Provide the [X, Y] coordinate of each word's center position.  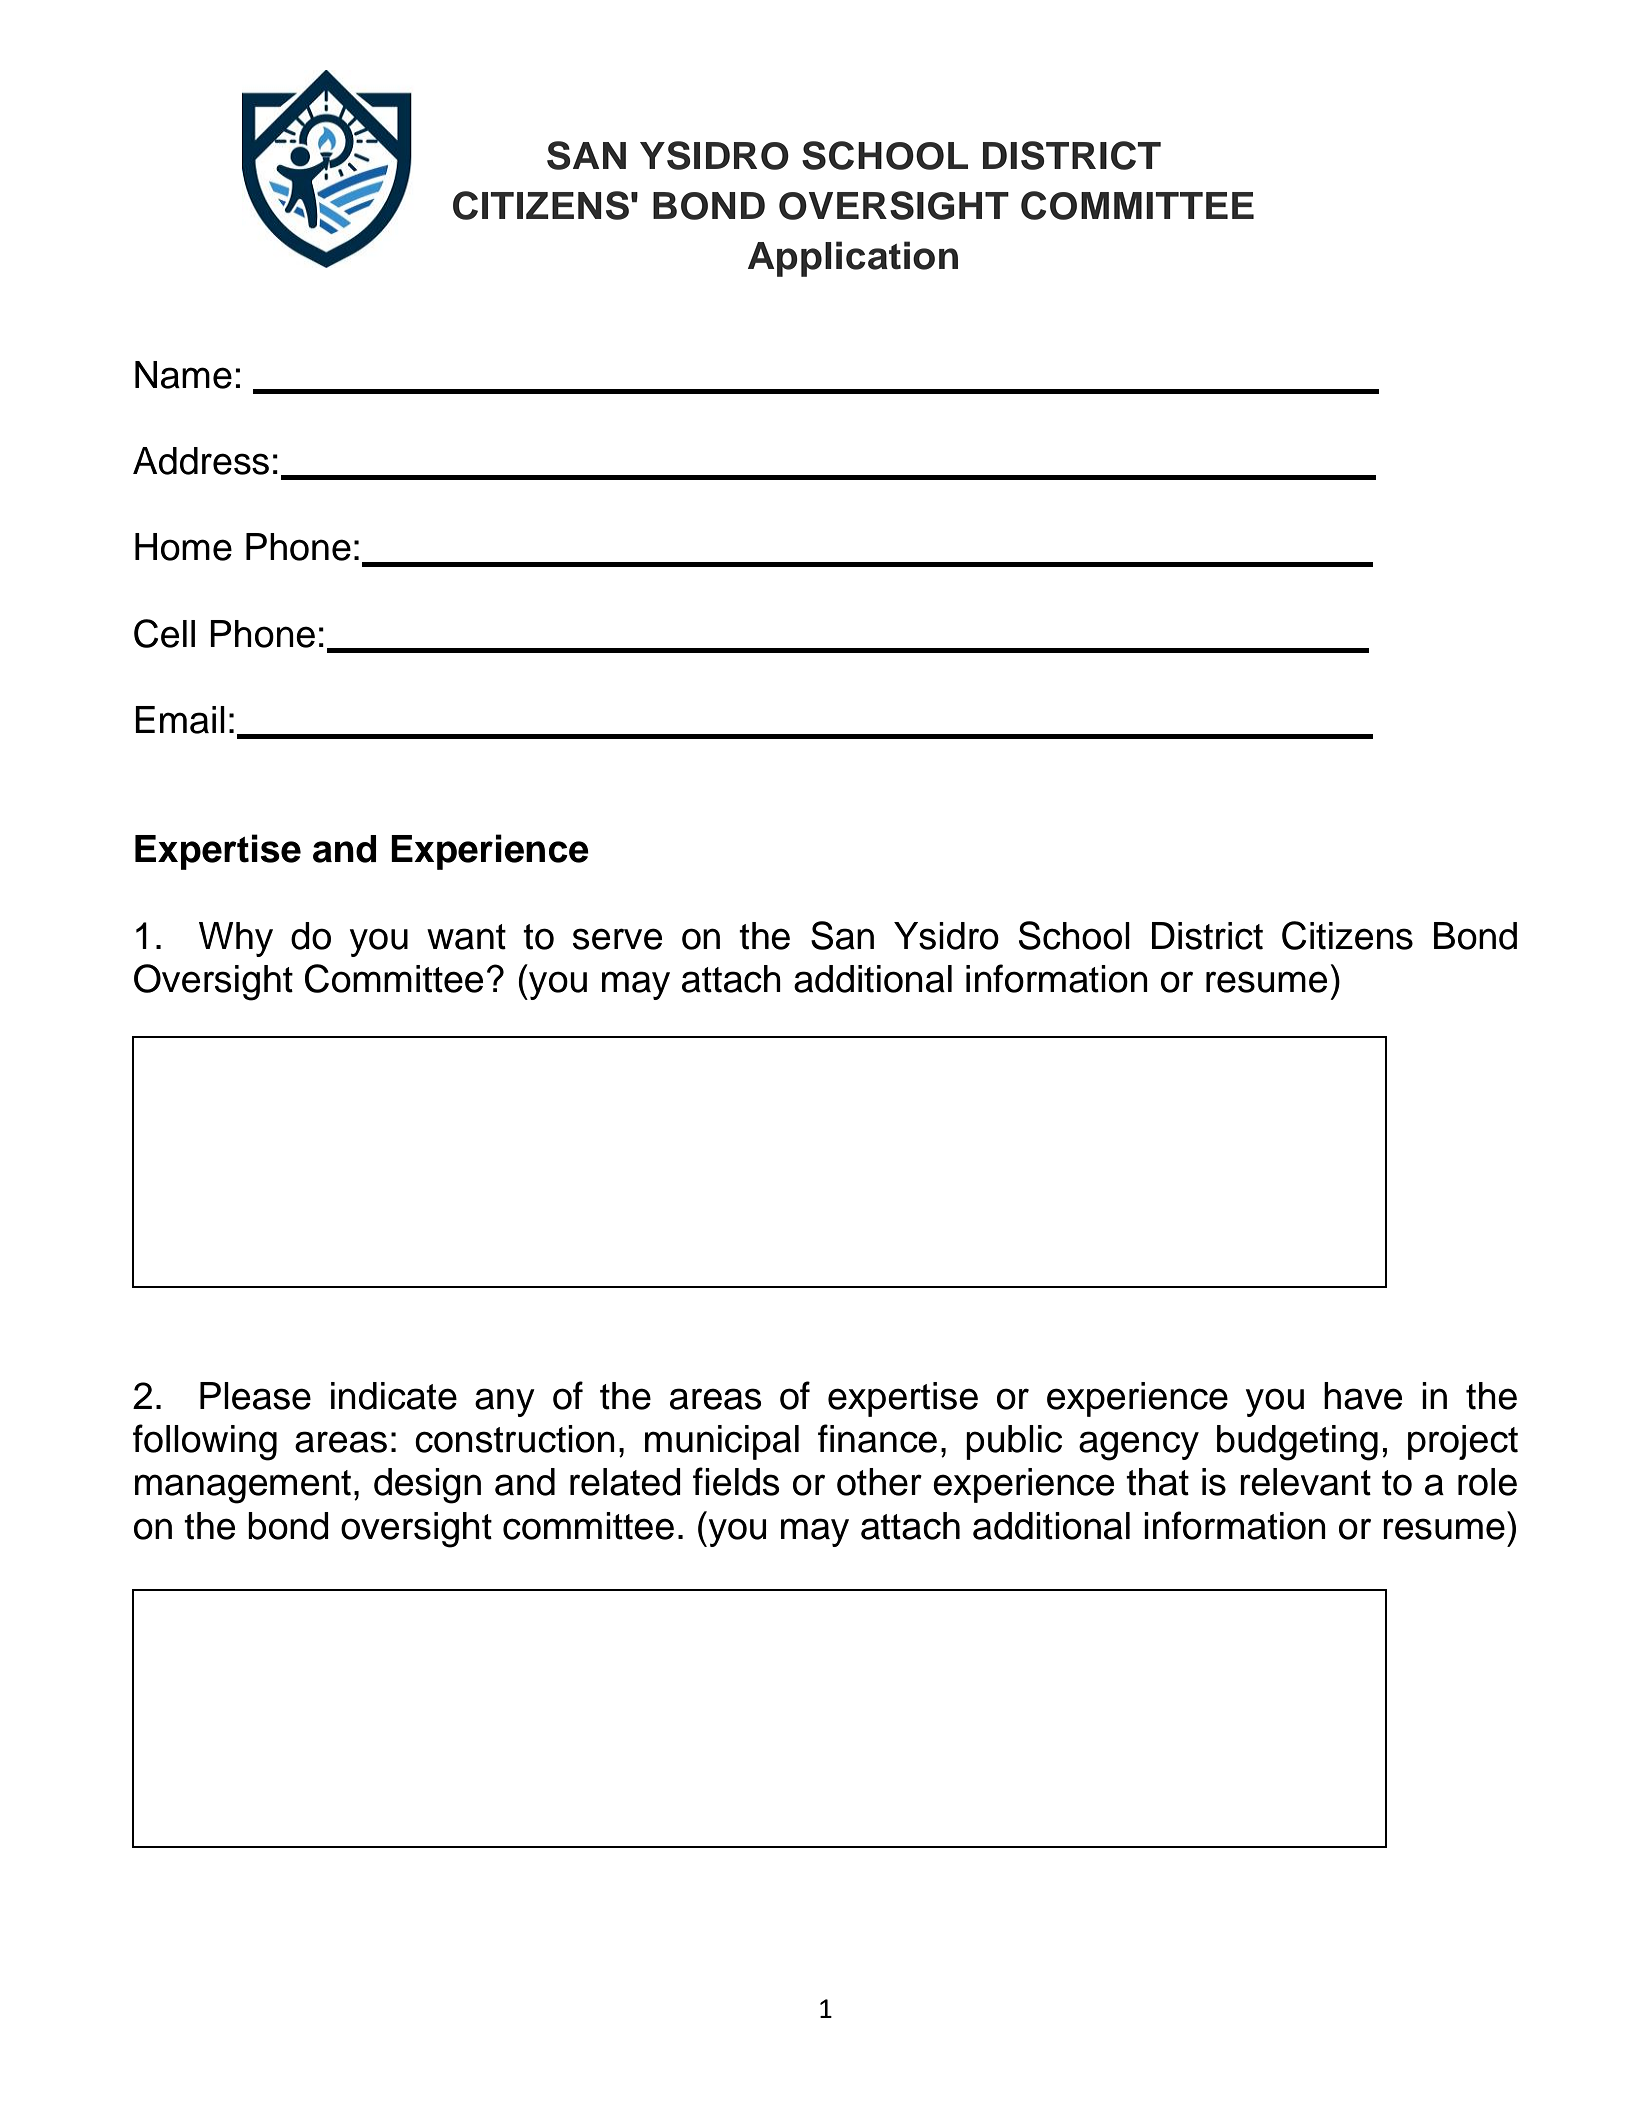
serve [617, 939]
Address [201, 461]
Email [180, 720]
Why [236, 939]
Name [183, 375]
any [505, 1402]
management [243, 1487]
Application [853, 259]
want [466, 937]
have [1363, 1396]
